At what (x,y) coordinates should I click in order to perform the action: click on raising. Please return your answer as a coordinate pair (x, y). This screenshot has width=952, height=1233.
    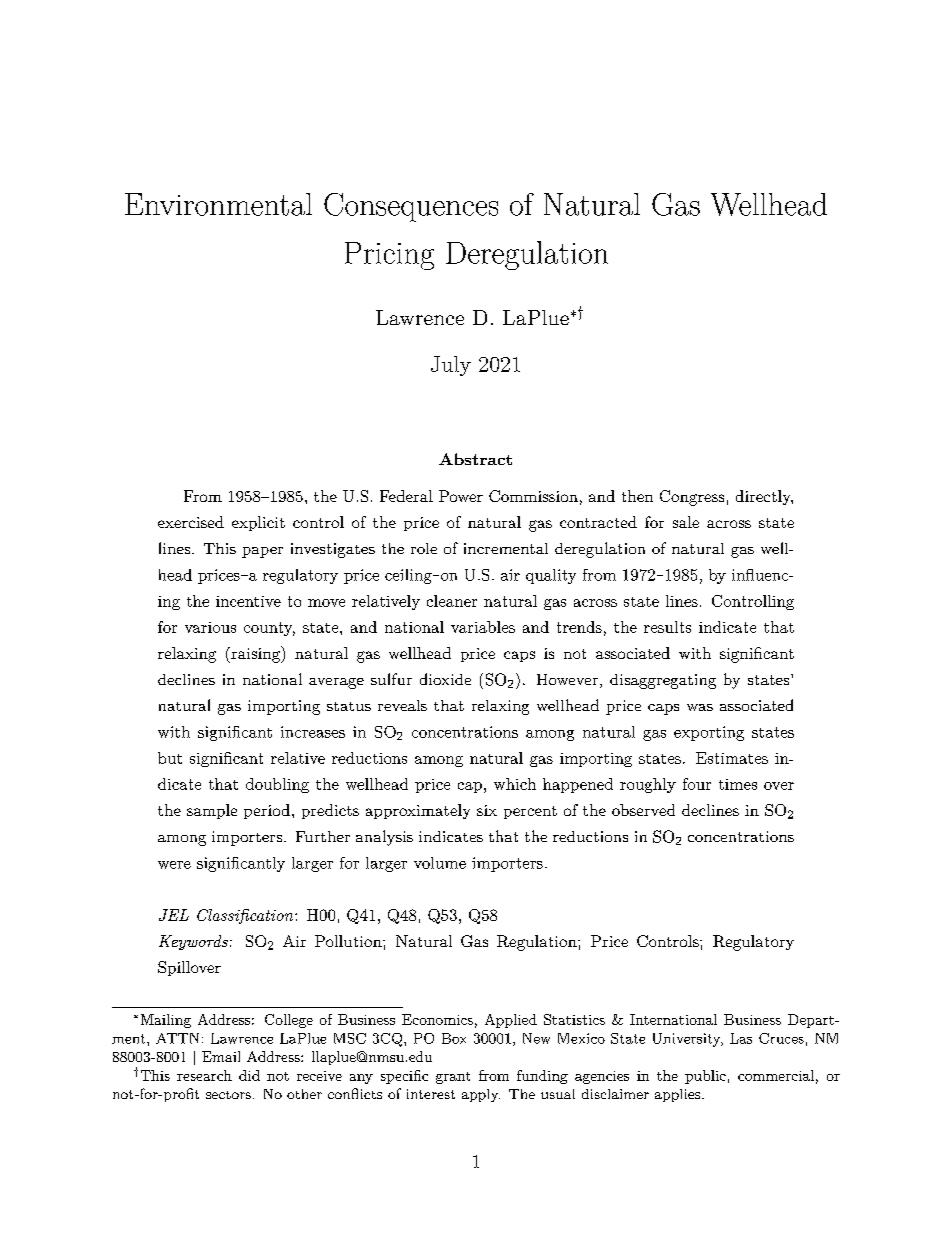
    Looking at the image, I should click on (255, 654).
